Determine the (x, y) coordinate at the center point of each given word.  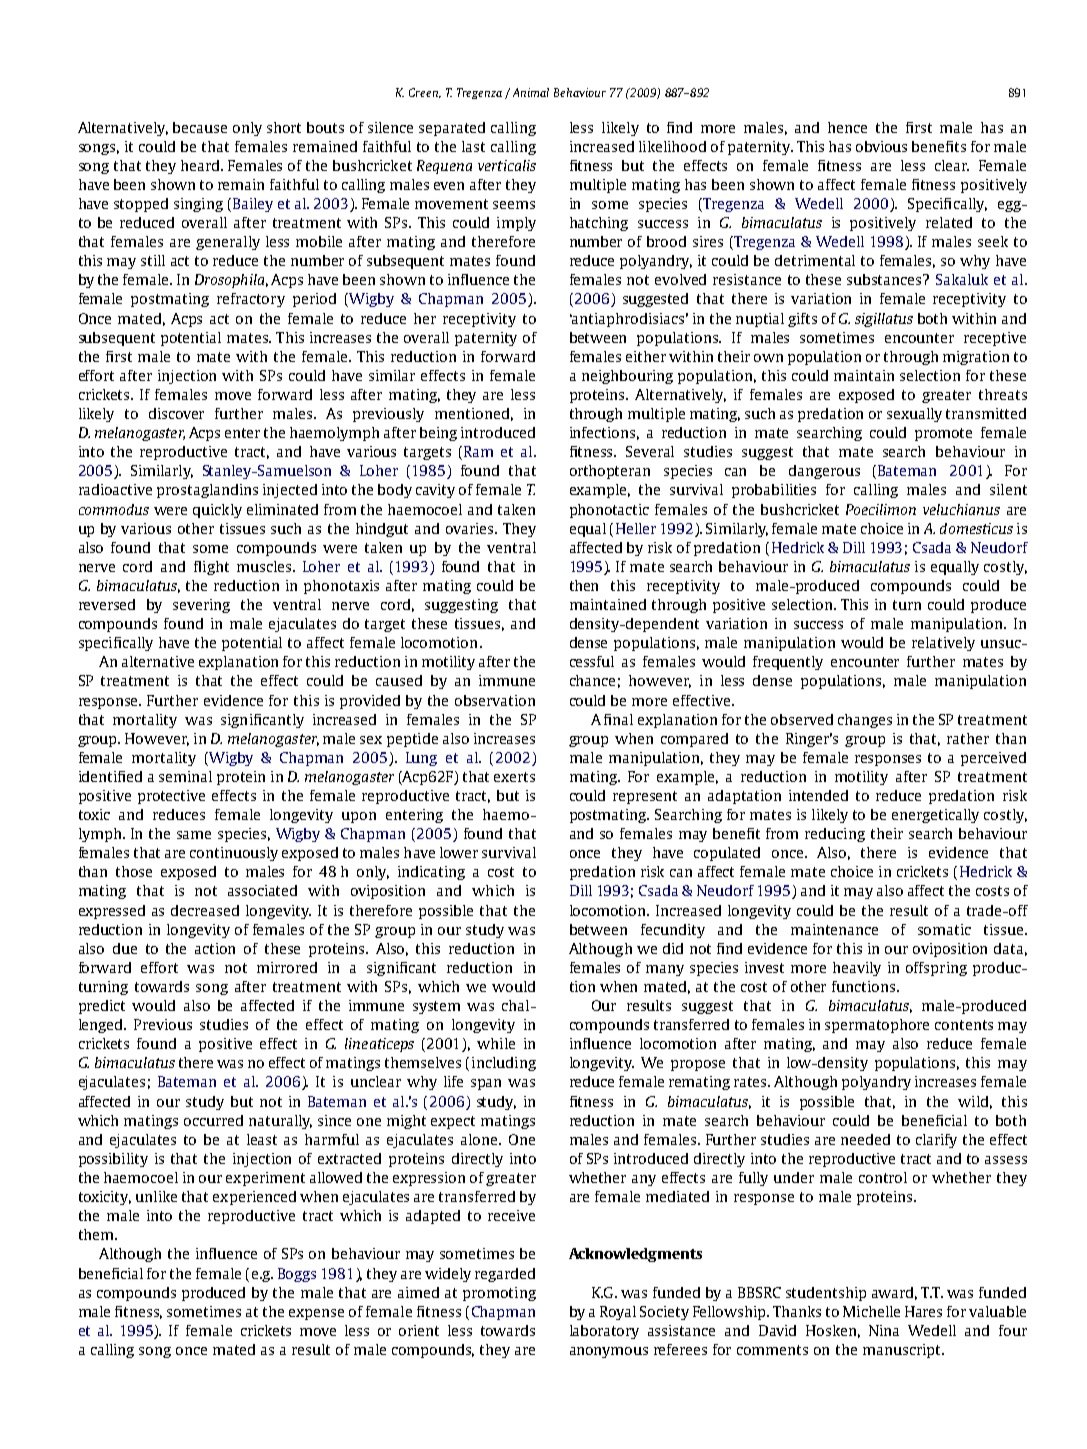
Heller (636, 528)
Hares (923, 1311)
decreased (205, 910)
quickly (217, 511)
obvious (881, 146)
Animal (531, 92)
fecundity (673, 931)
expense (316, 1314)
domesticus (976, 528)
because (200, 127)
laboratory (604, 1332)
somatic (944, 929)
